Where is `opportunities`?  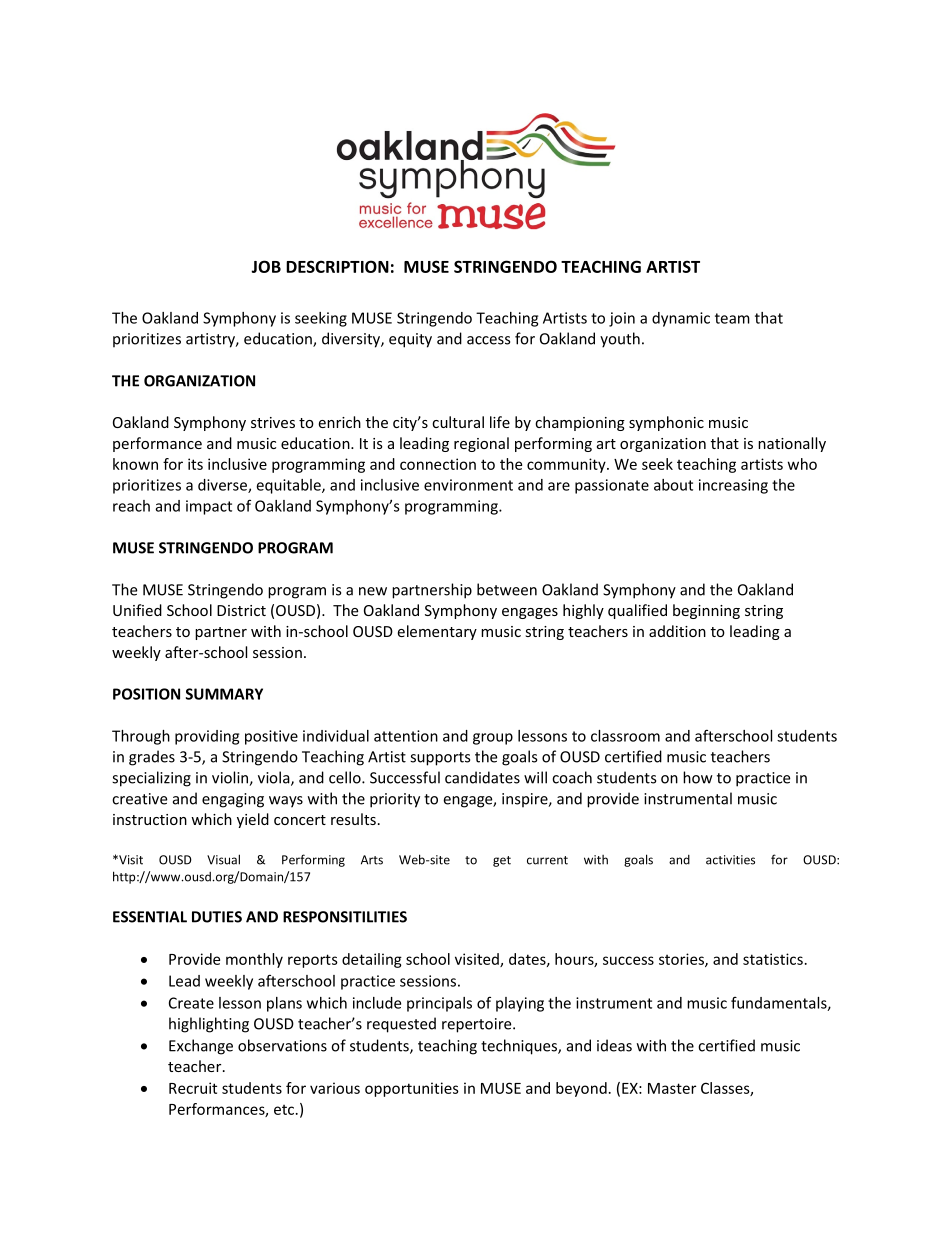 opportunities is located at coordinates (412, 1089).
